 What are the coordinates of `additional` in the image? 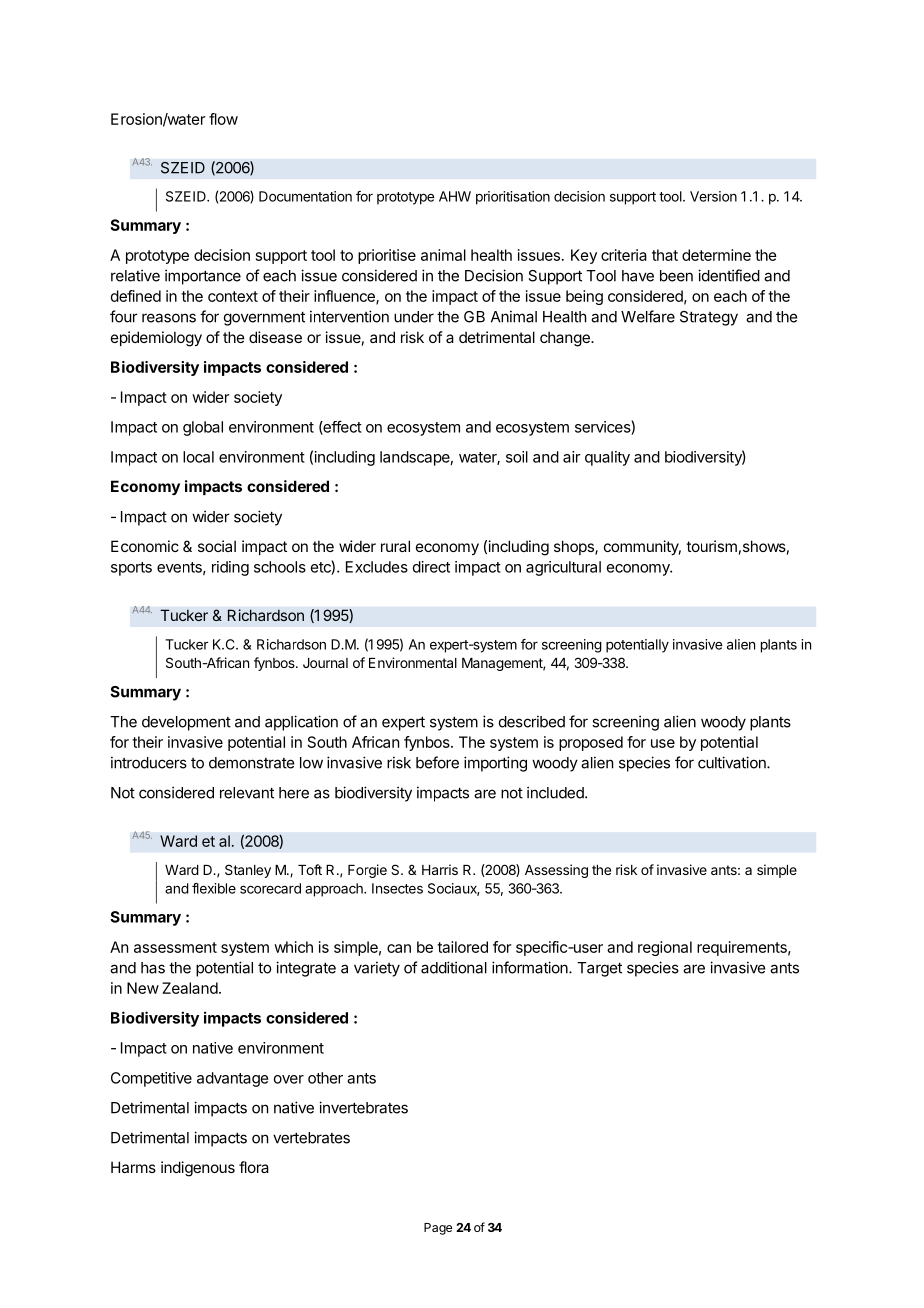 It's located at (454, 967).
